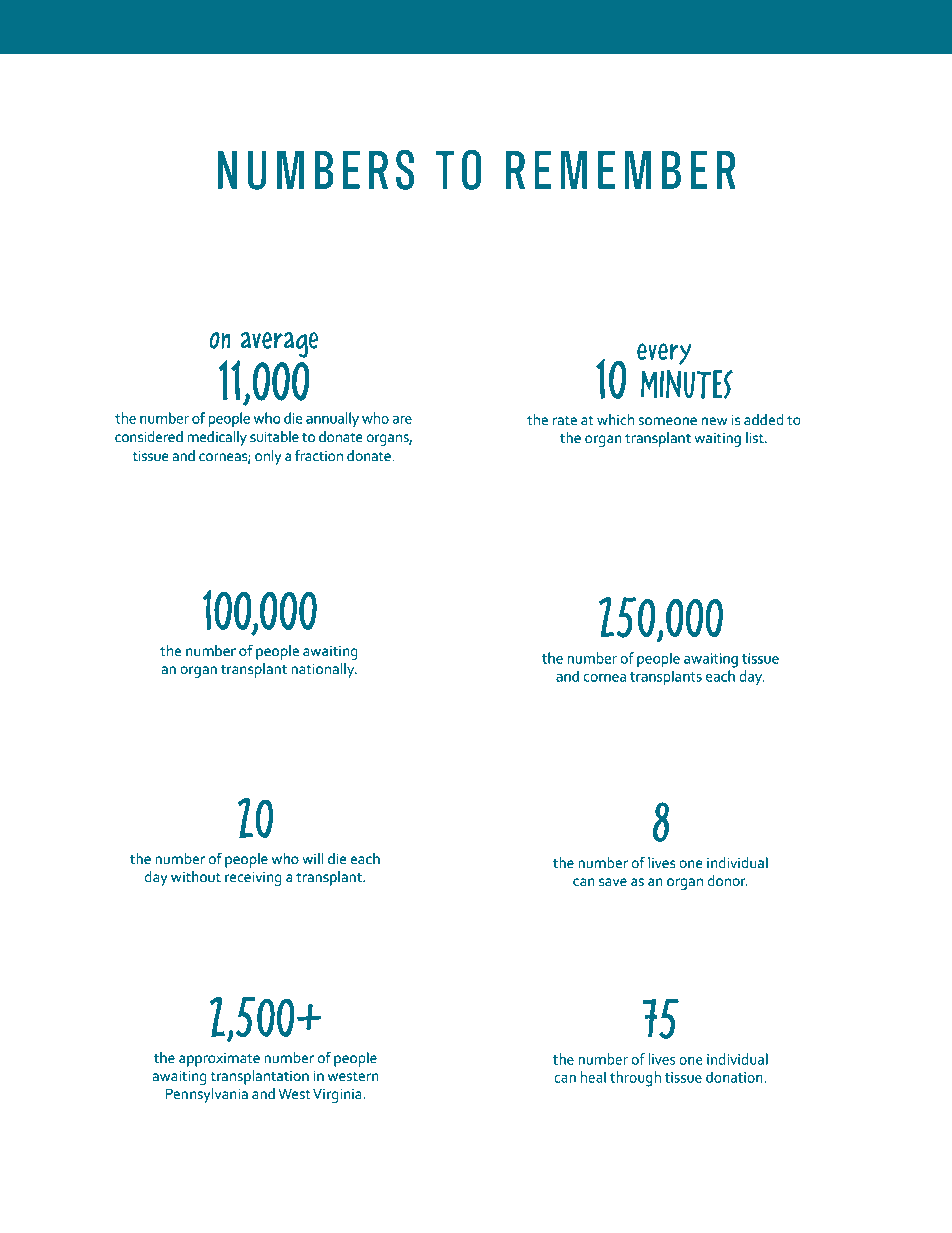 The width and height of the screenshot is (952, 1233). Describe the element at coordinates (338, 1095) in the screenshot. I see `Virginia` at that location.
